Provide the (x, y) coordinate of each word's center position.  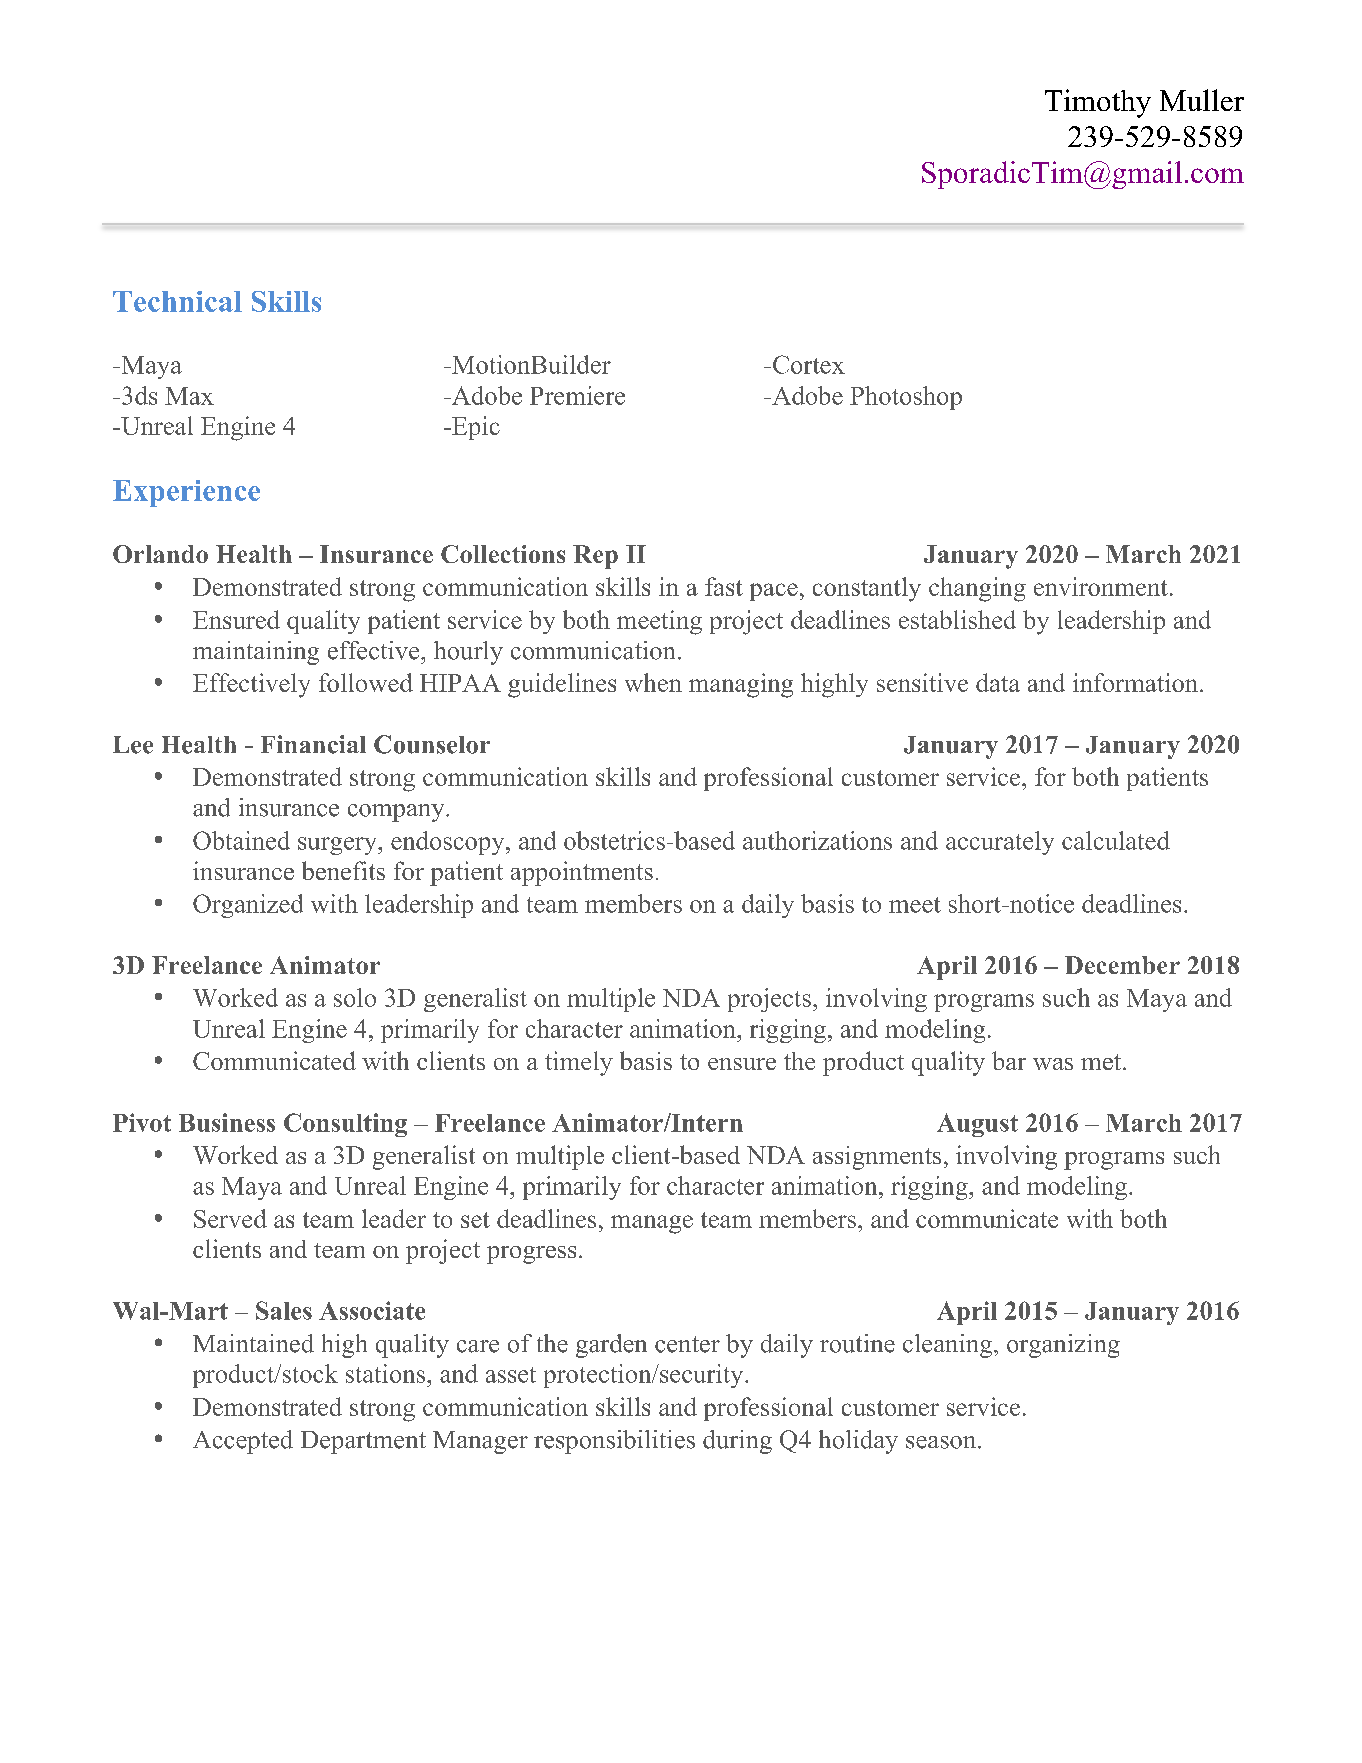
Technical (177, 301)
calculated (1116, 840)
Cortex (809, 364)
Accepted (243, 1442)
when (653, 682)
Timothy (1098, 103)
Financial (313, 744)
